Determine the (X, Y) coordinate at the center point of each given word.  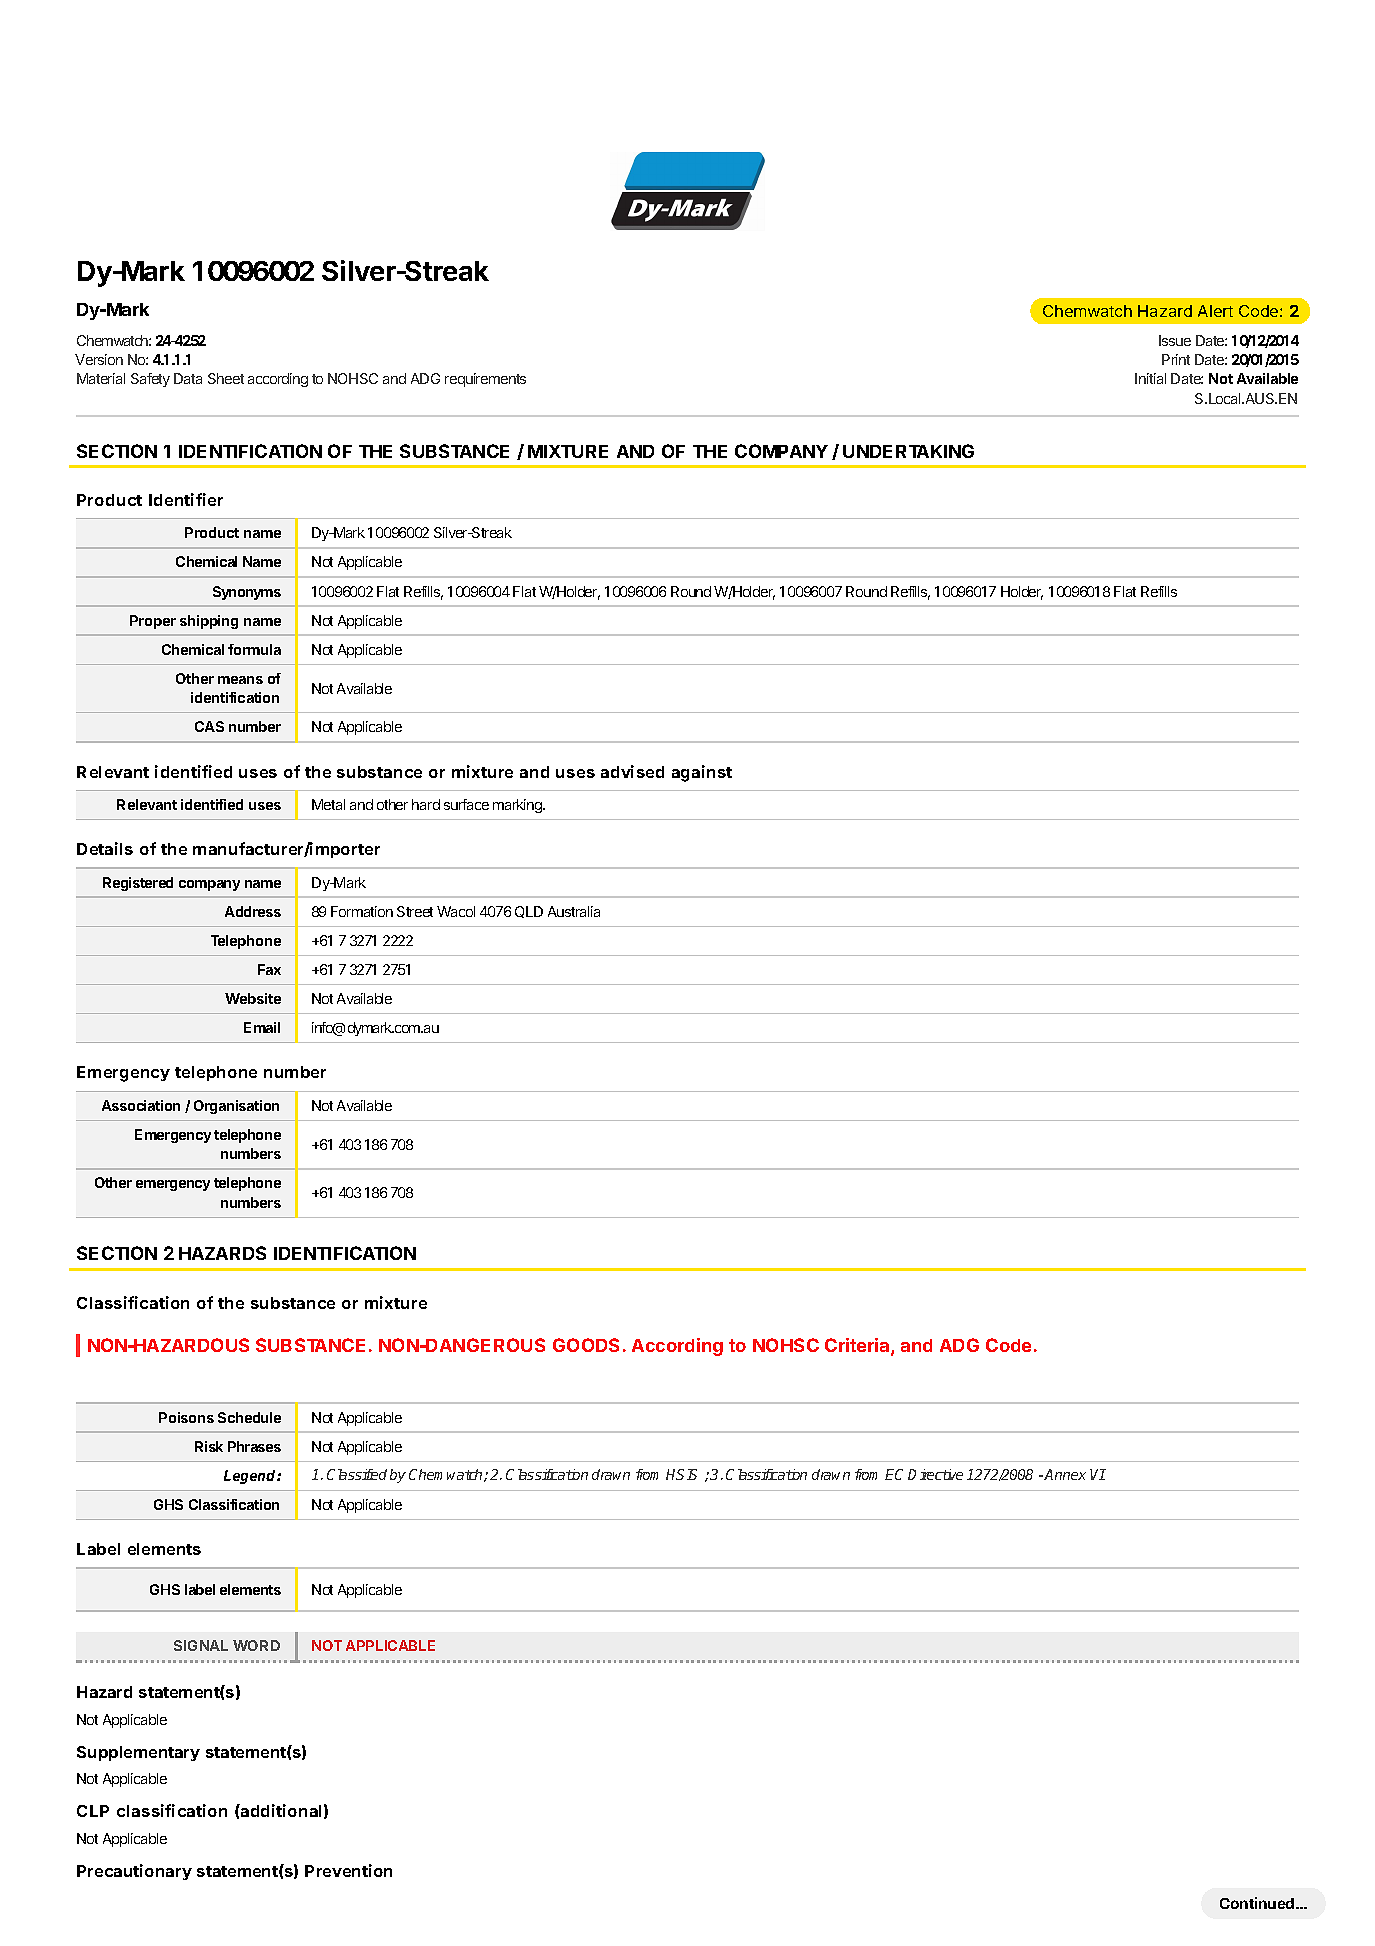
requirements (485, 380)
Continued (1258, 1903)
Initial (1150, 378)
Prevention (348, 1870)
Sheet (226, 378)
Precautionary (134, 1872)
